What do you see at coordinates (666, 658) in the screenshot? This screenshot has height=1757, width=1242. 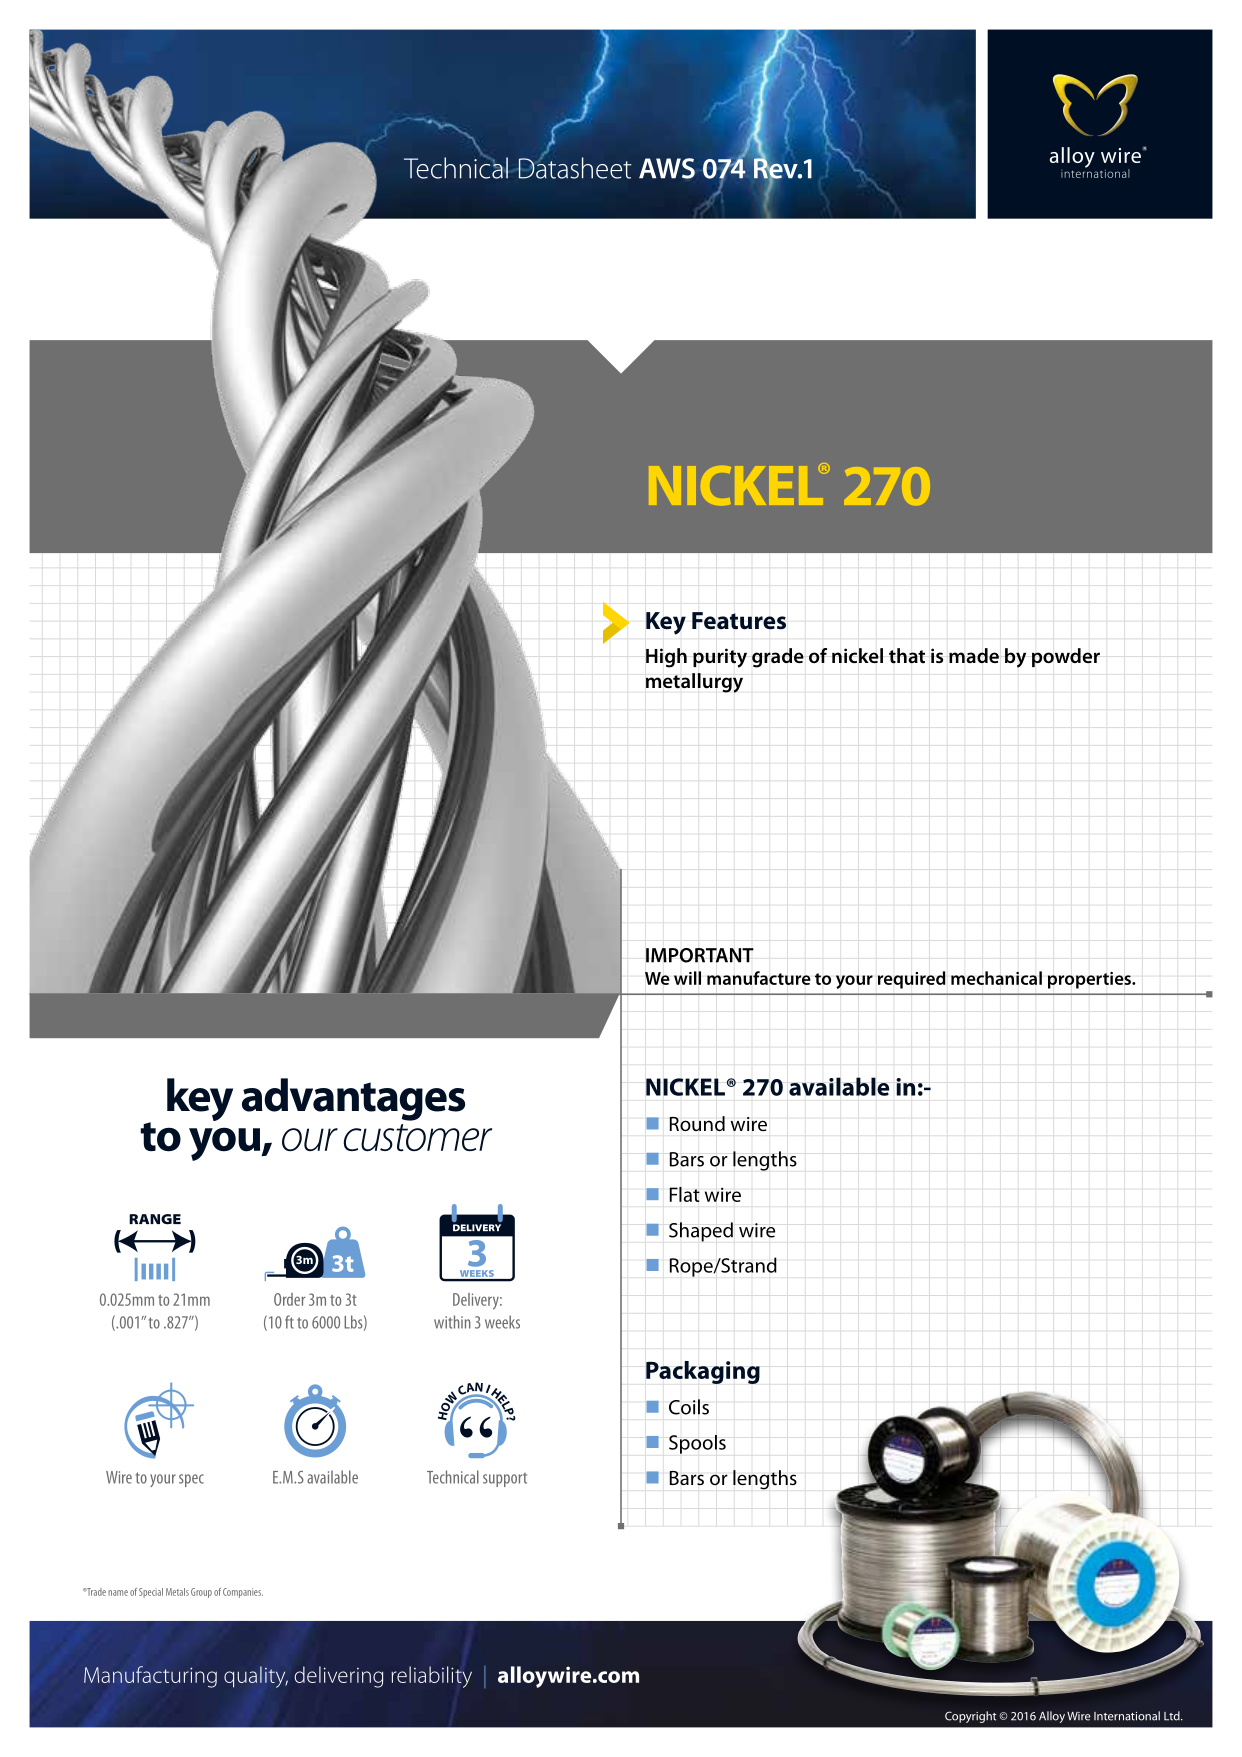 I see `High` at bounding box center [666, 658].
